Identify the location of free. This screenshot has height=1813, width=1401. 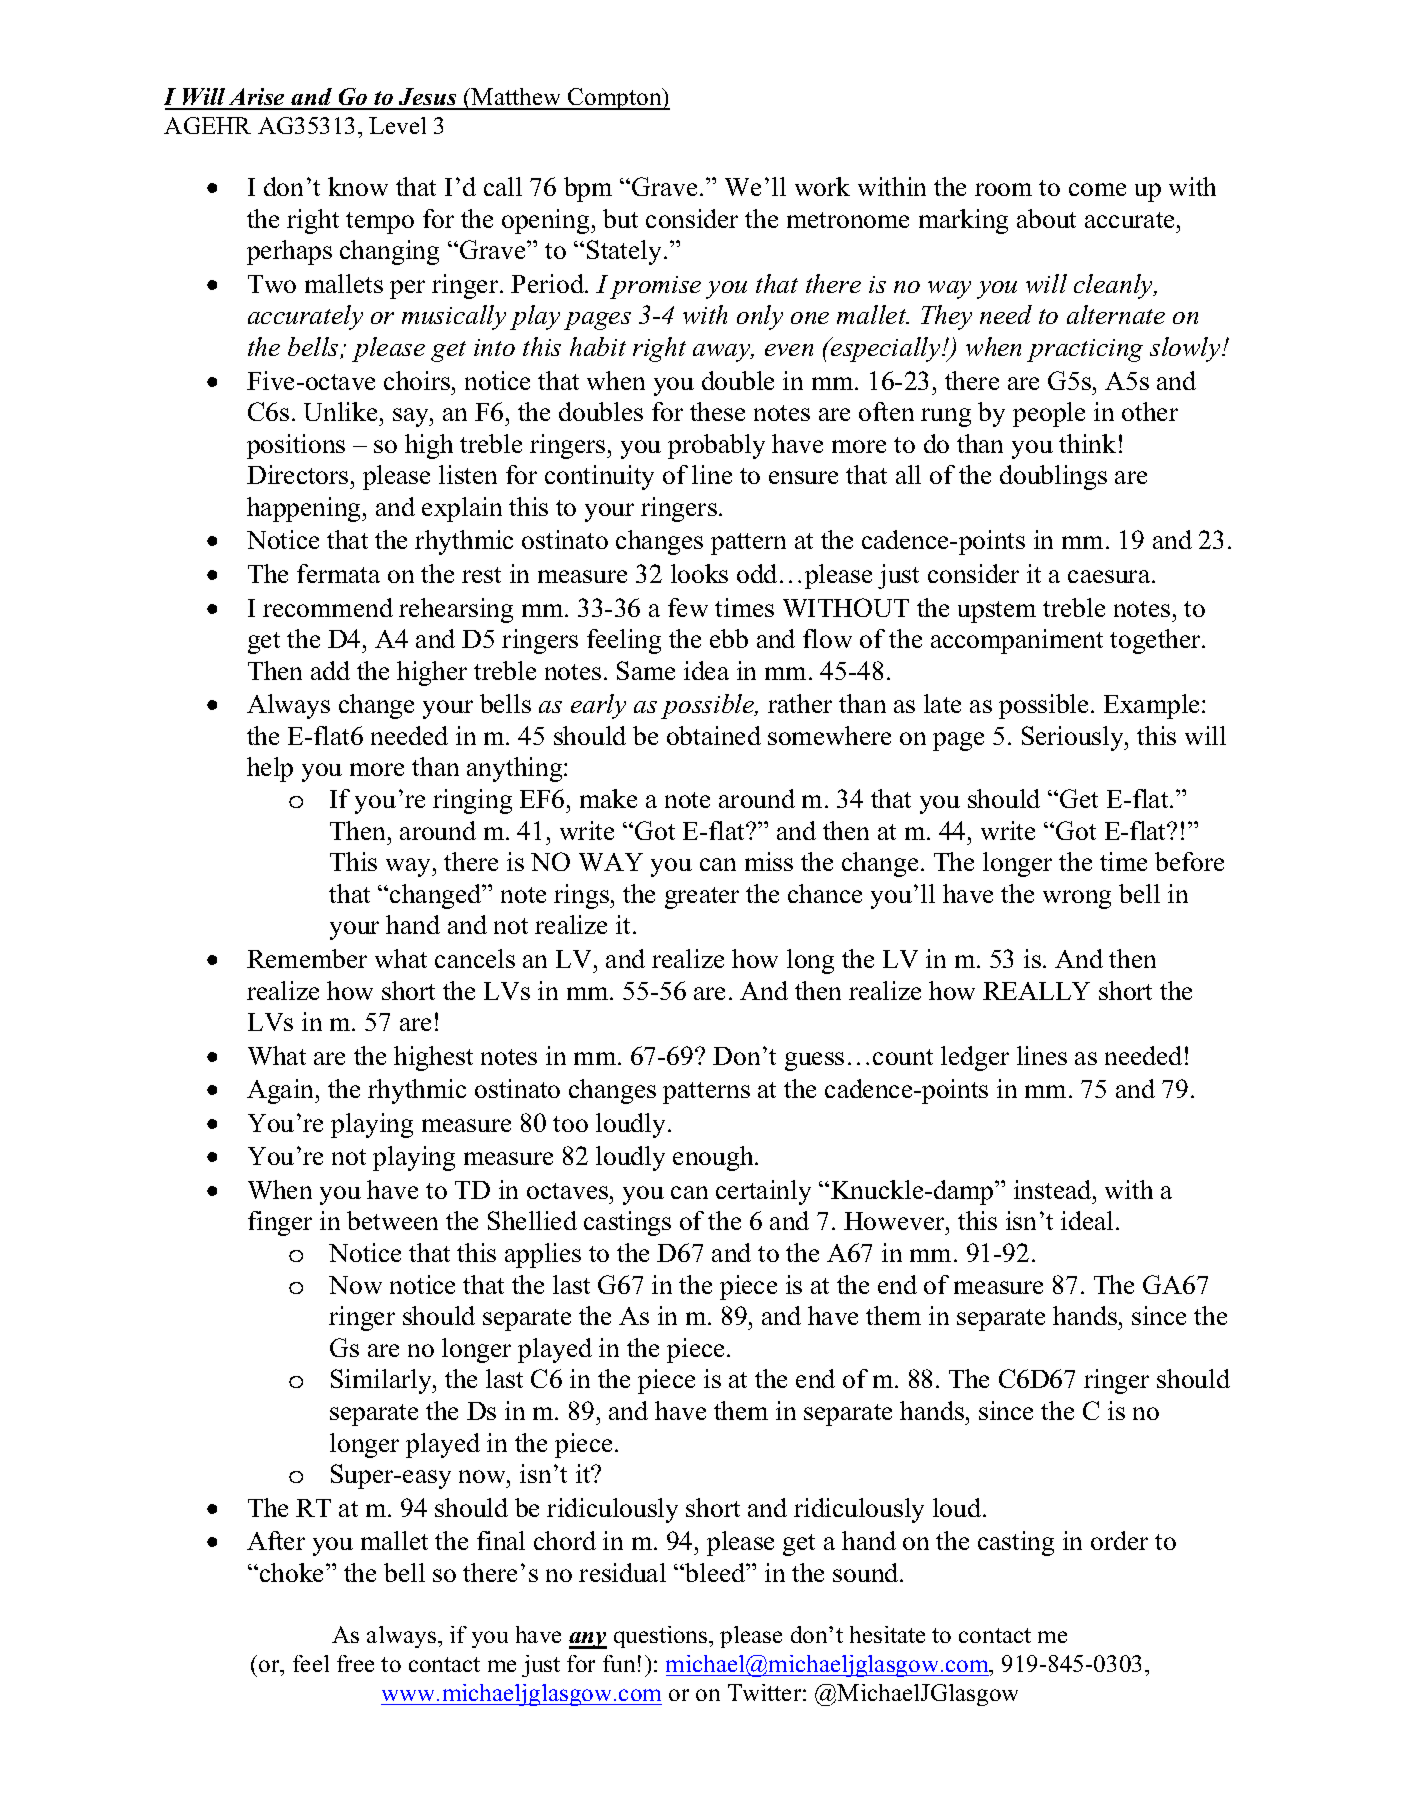
(355, 1663).
